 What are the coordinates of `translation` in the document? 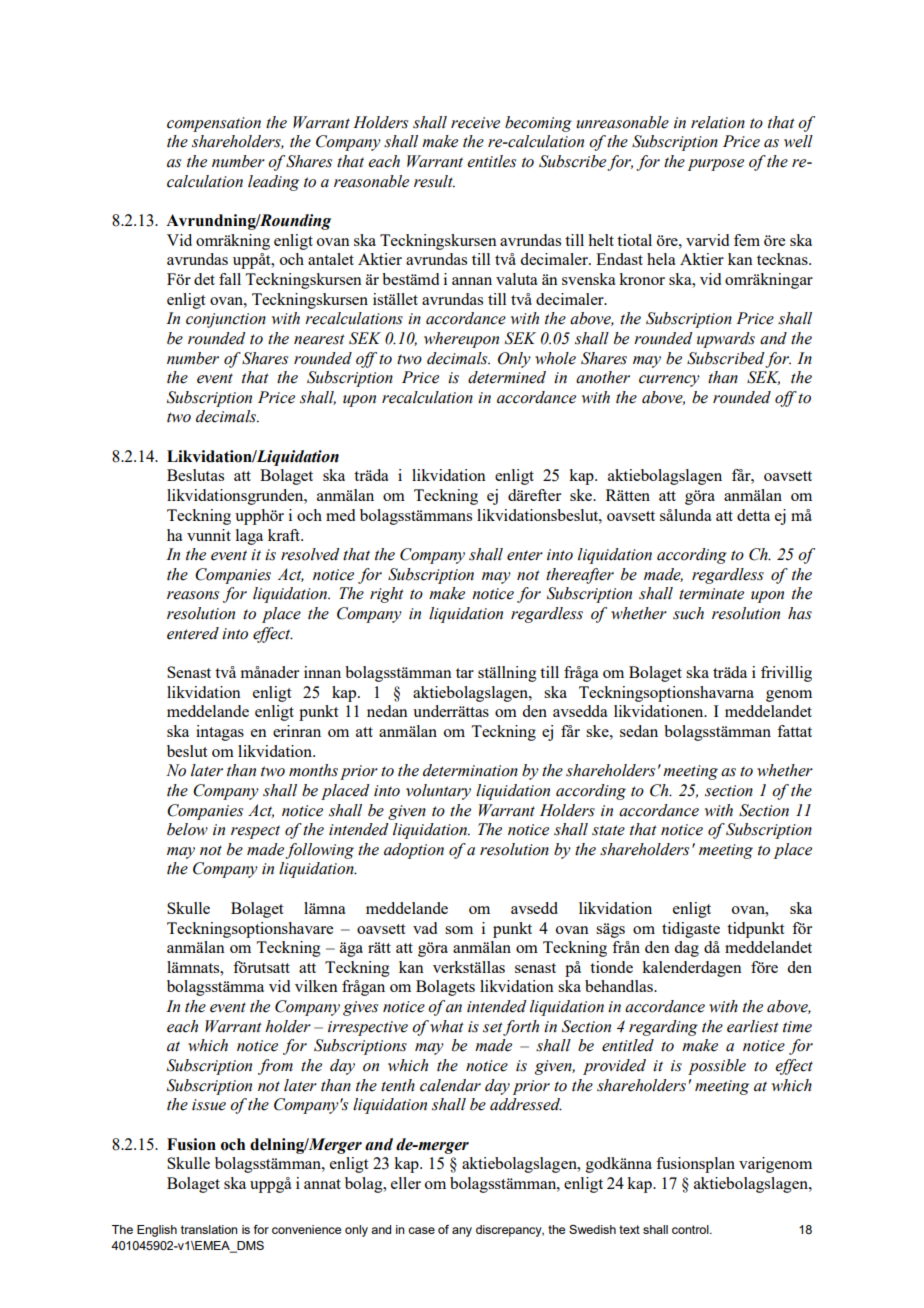 It's located at (209, 1229).
